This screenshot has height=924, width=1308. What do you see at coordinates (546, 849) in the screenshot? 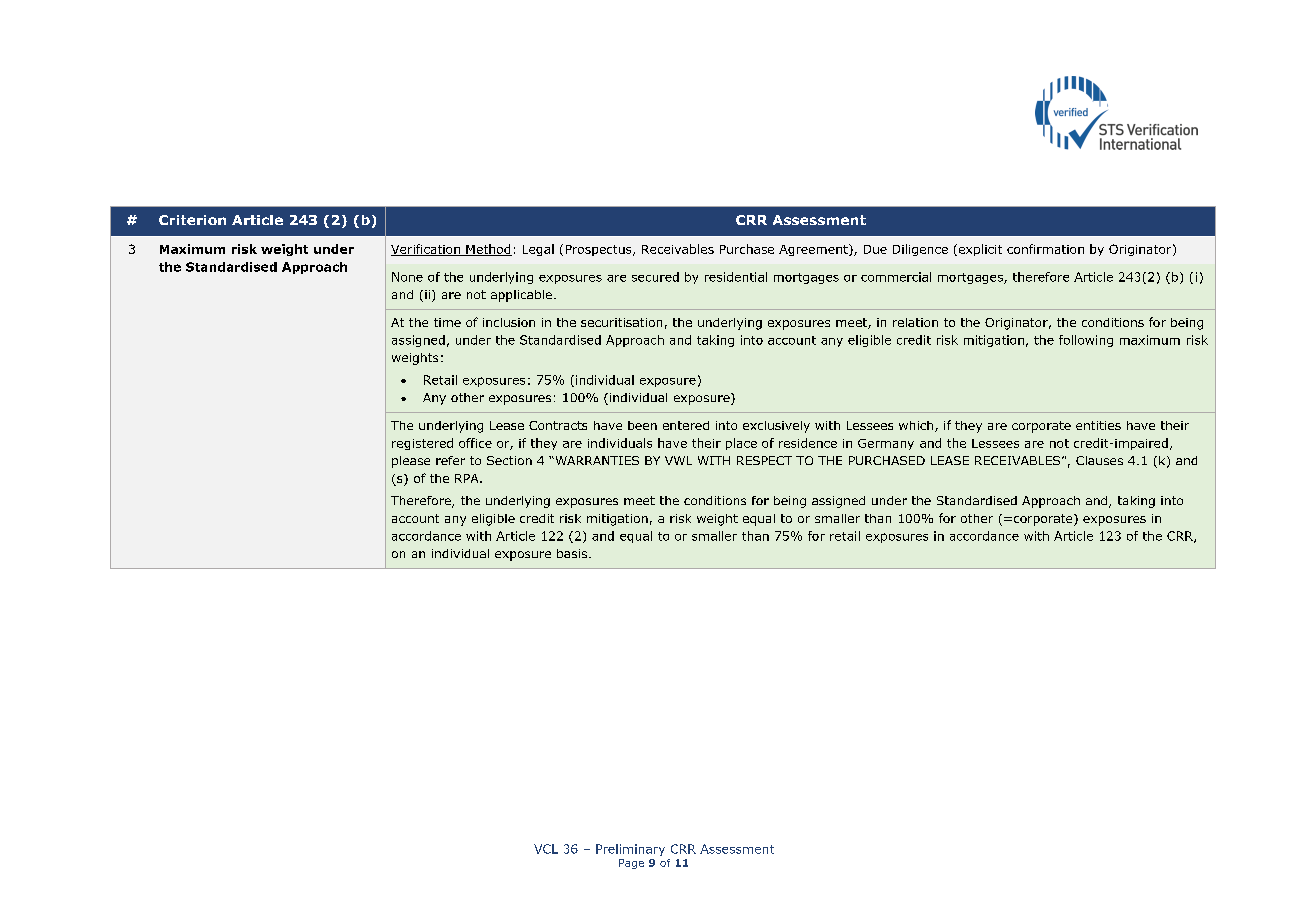
I see `VCL` at bounding box center [546, 849].
